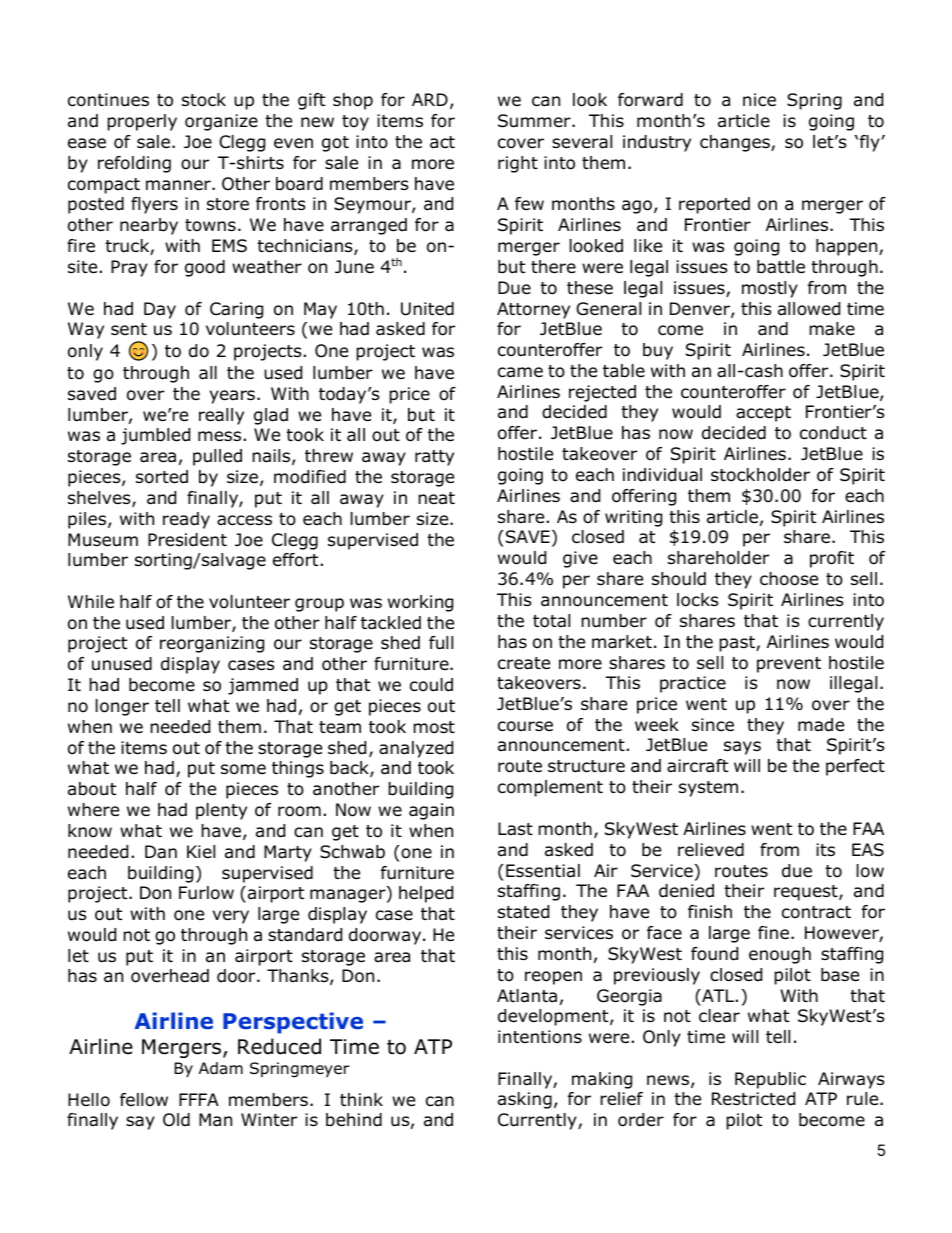 This screenshot has width=952, height=1233. Describe the element at coordinates (142, 122) in the screenshot. I see `properly` at that location.
